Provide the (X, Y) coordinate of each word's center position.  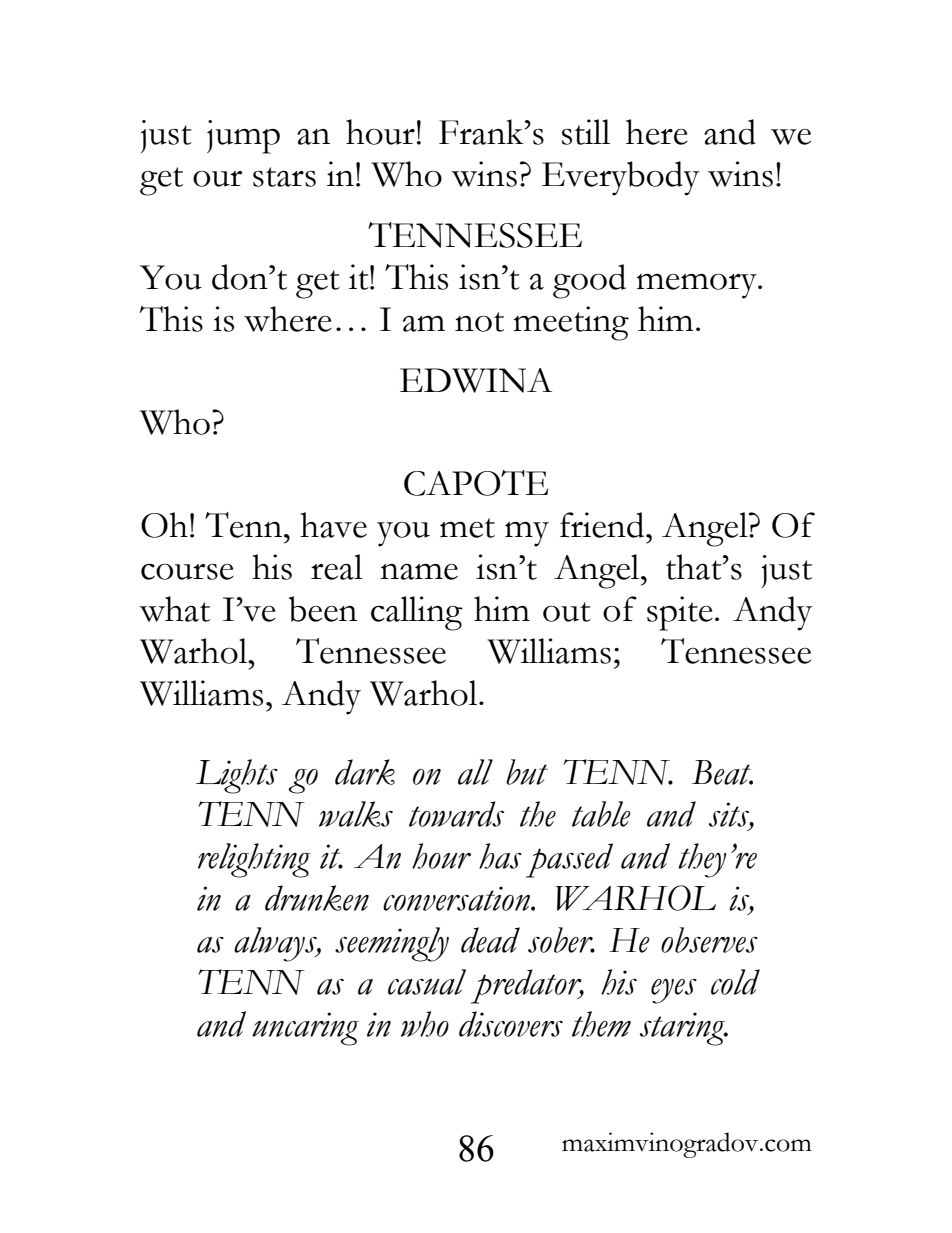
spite (680, 613)
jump (243, 137)
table (601, 814)
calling (417, 613)
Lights (237, 776)
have (333, 525)
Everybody (621, 178)
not (479, 322)
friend (603, 525)
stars (284, 177)
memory (698, 286)
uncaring (305, 1029)
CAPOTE (476, 483)
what (174, 609)
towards (456, 814)
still (586, 132)
